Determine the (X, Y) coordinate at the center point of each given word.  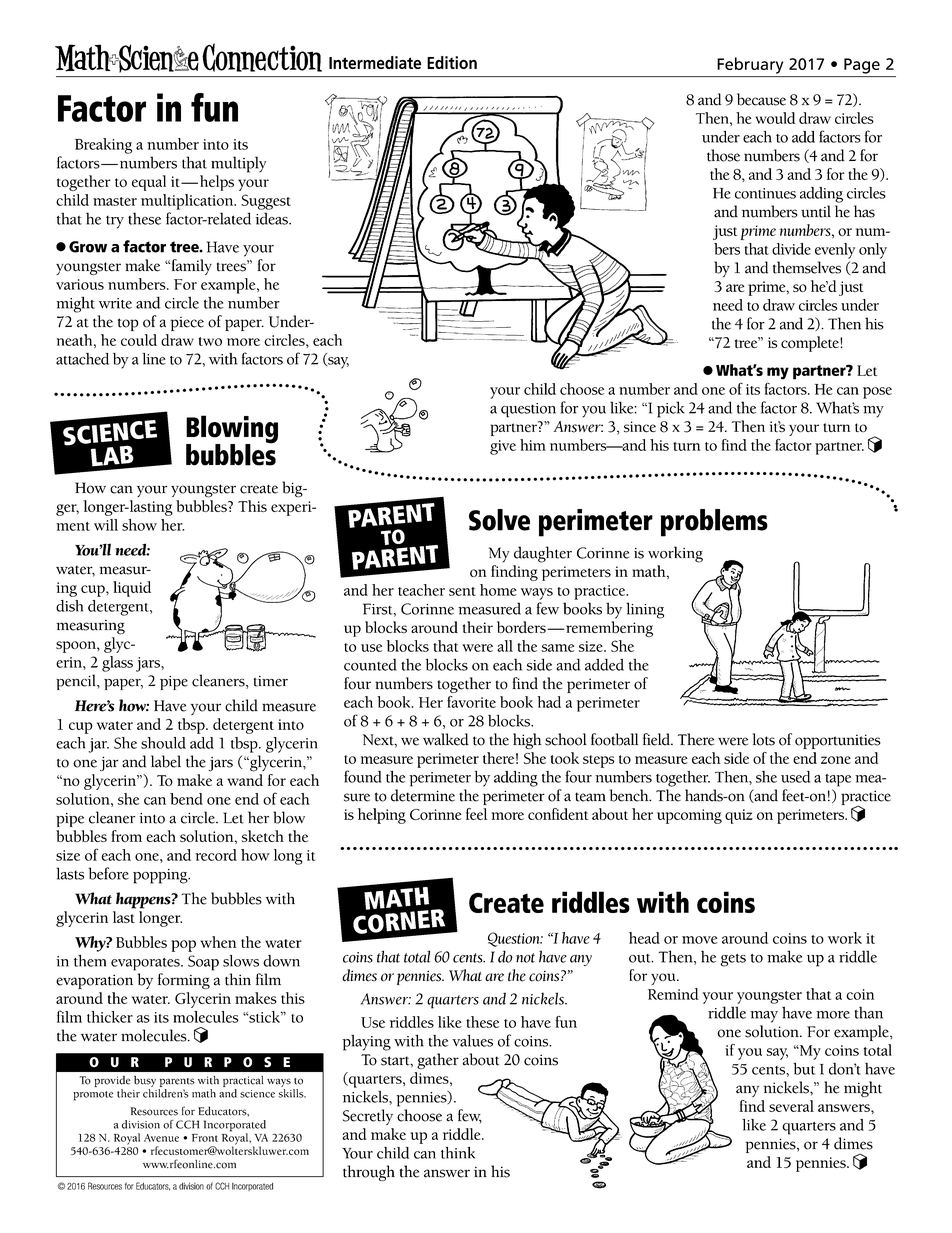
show (139, 525)
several (791, 1106)
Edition (452, 62)
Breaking (103, 146)
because (761, 99)
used (795, 777)
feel (476, 814)
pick (671, 409)
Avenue (161, 1138)
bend (186, 799)
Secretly (368, 1117)
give (503, 447)
